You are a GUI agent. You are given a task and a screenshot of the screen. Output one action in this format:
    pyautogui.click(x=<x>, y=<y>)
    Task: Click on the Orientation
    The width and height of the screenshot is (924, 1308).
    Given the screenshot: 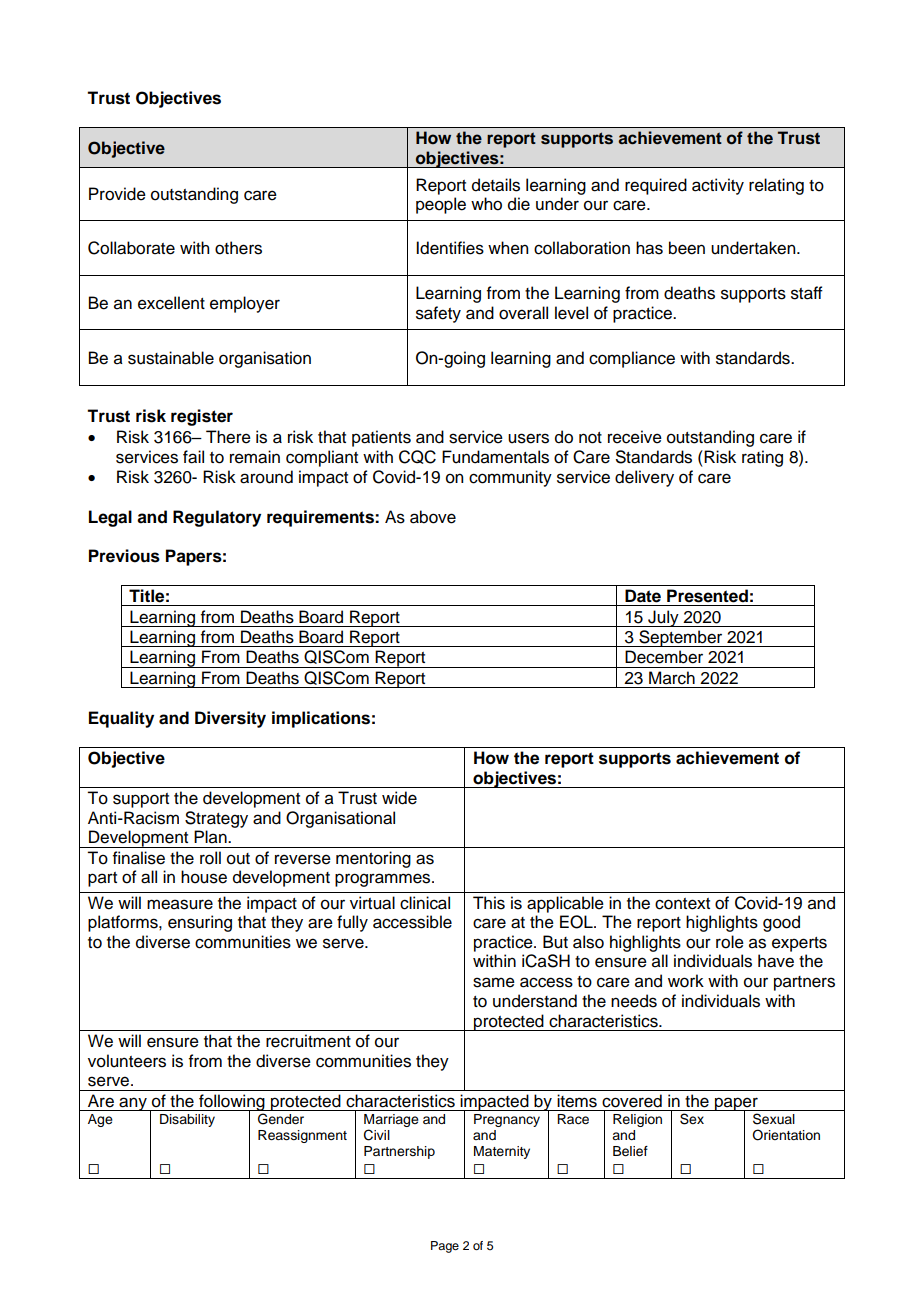 What is the action you would take?
    pyautogui.click(x=786, y=1135)
